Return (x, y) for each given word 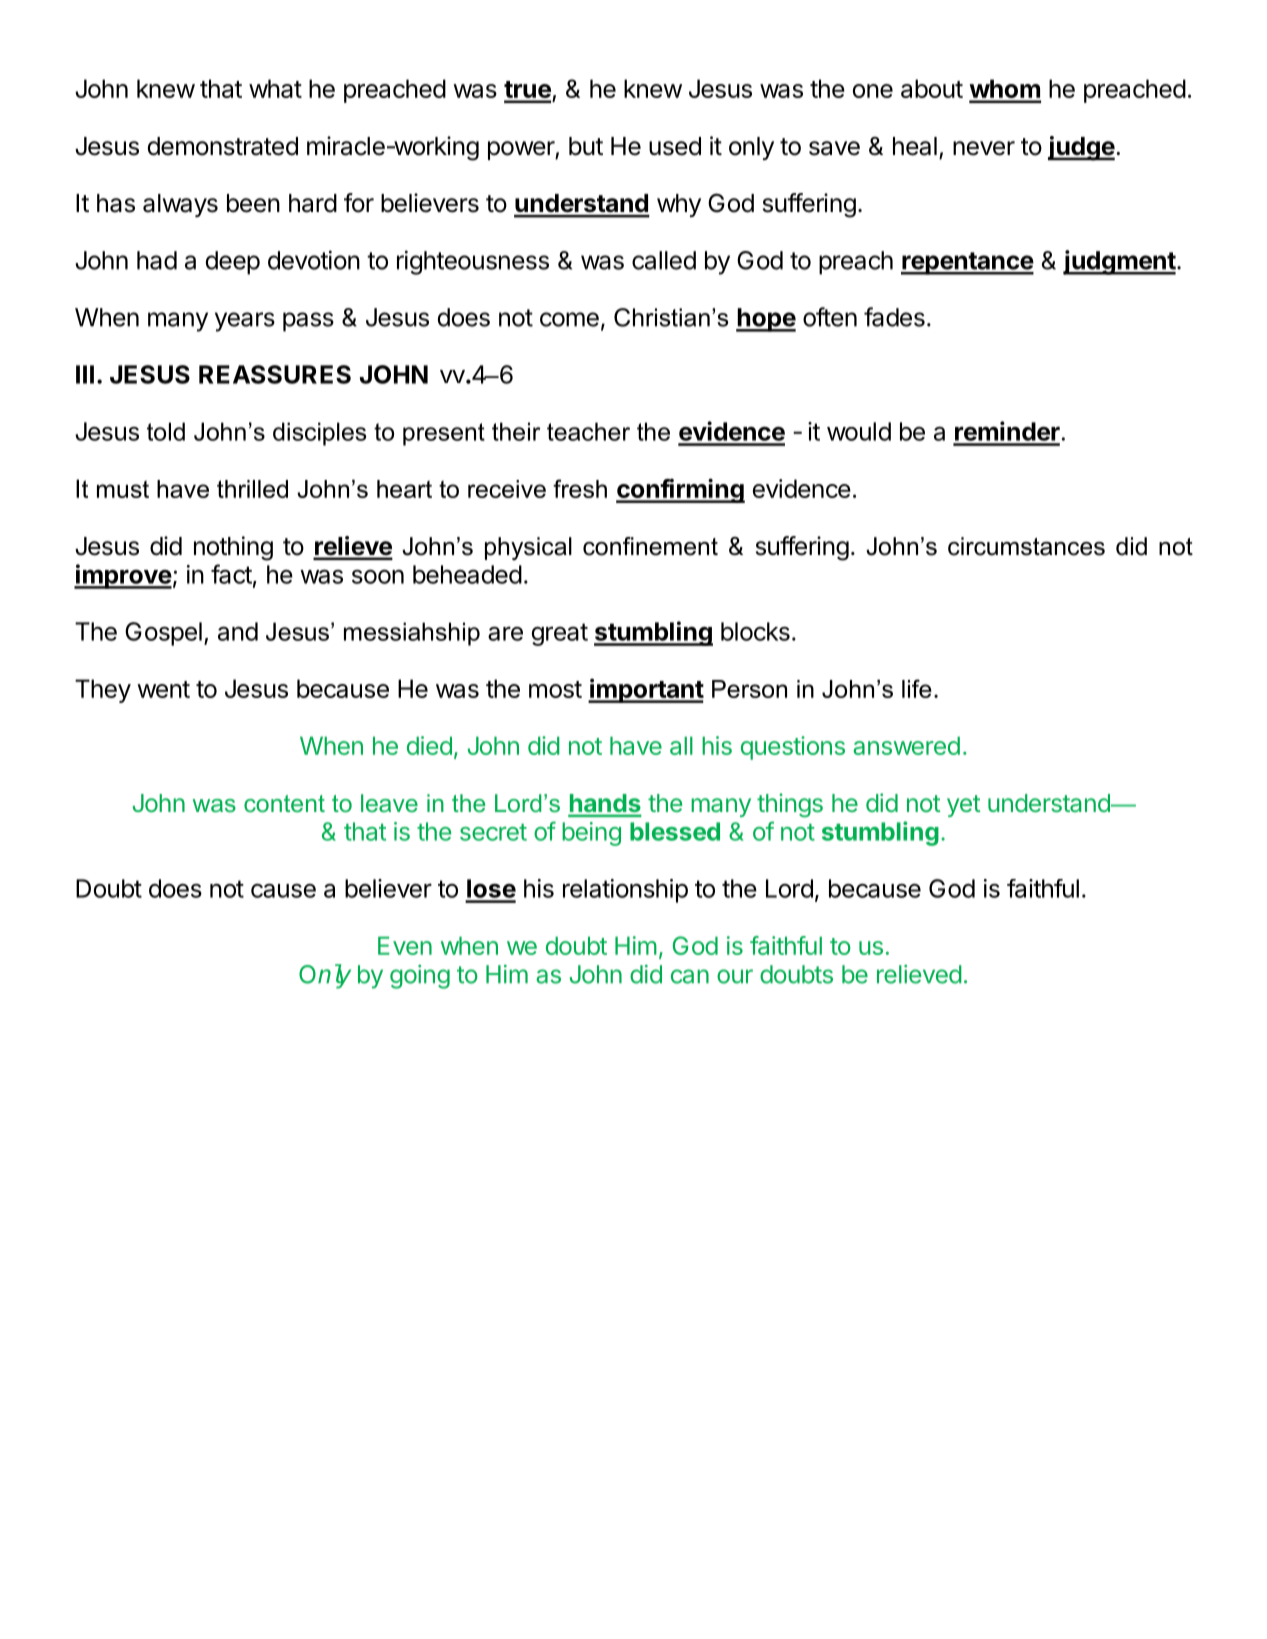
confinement (650, 546)
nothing (233, 548)
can (690, 976)
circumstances (1026, 546)
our (735, 976)
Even (405, 945)
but (586, 146)
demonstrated (222, 146)
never (984, 148)
